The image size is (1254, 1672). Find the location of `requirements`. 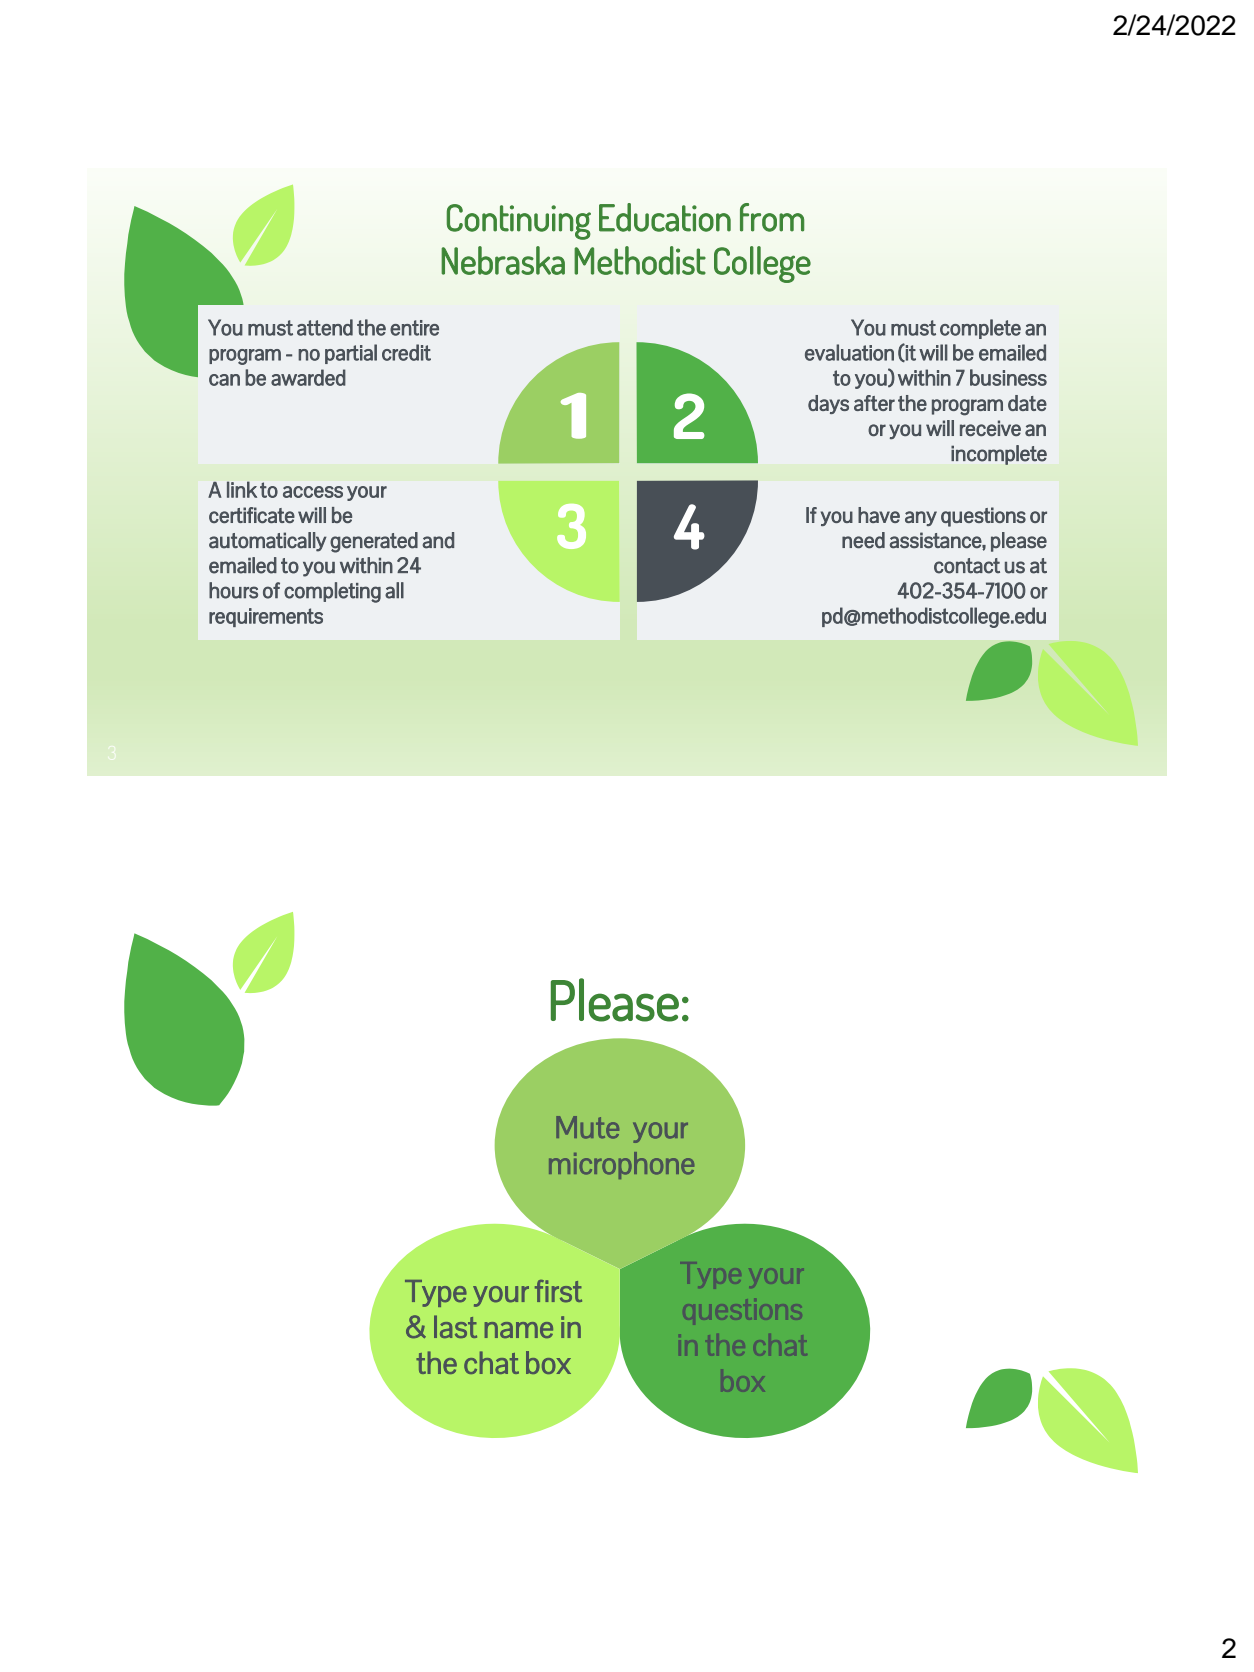

requirements is located at coordinates (266, 617).
